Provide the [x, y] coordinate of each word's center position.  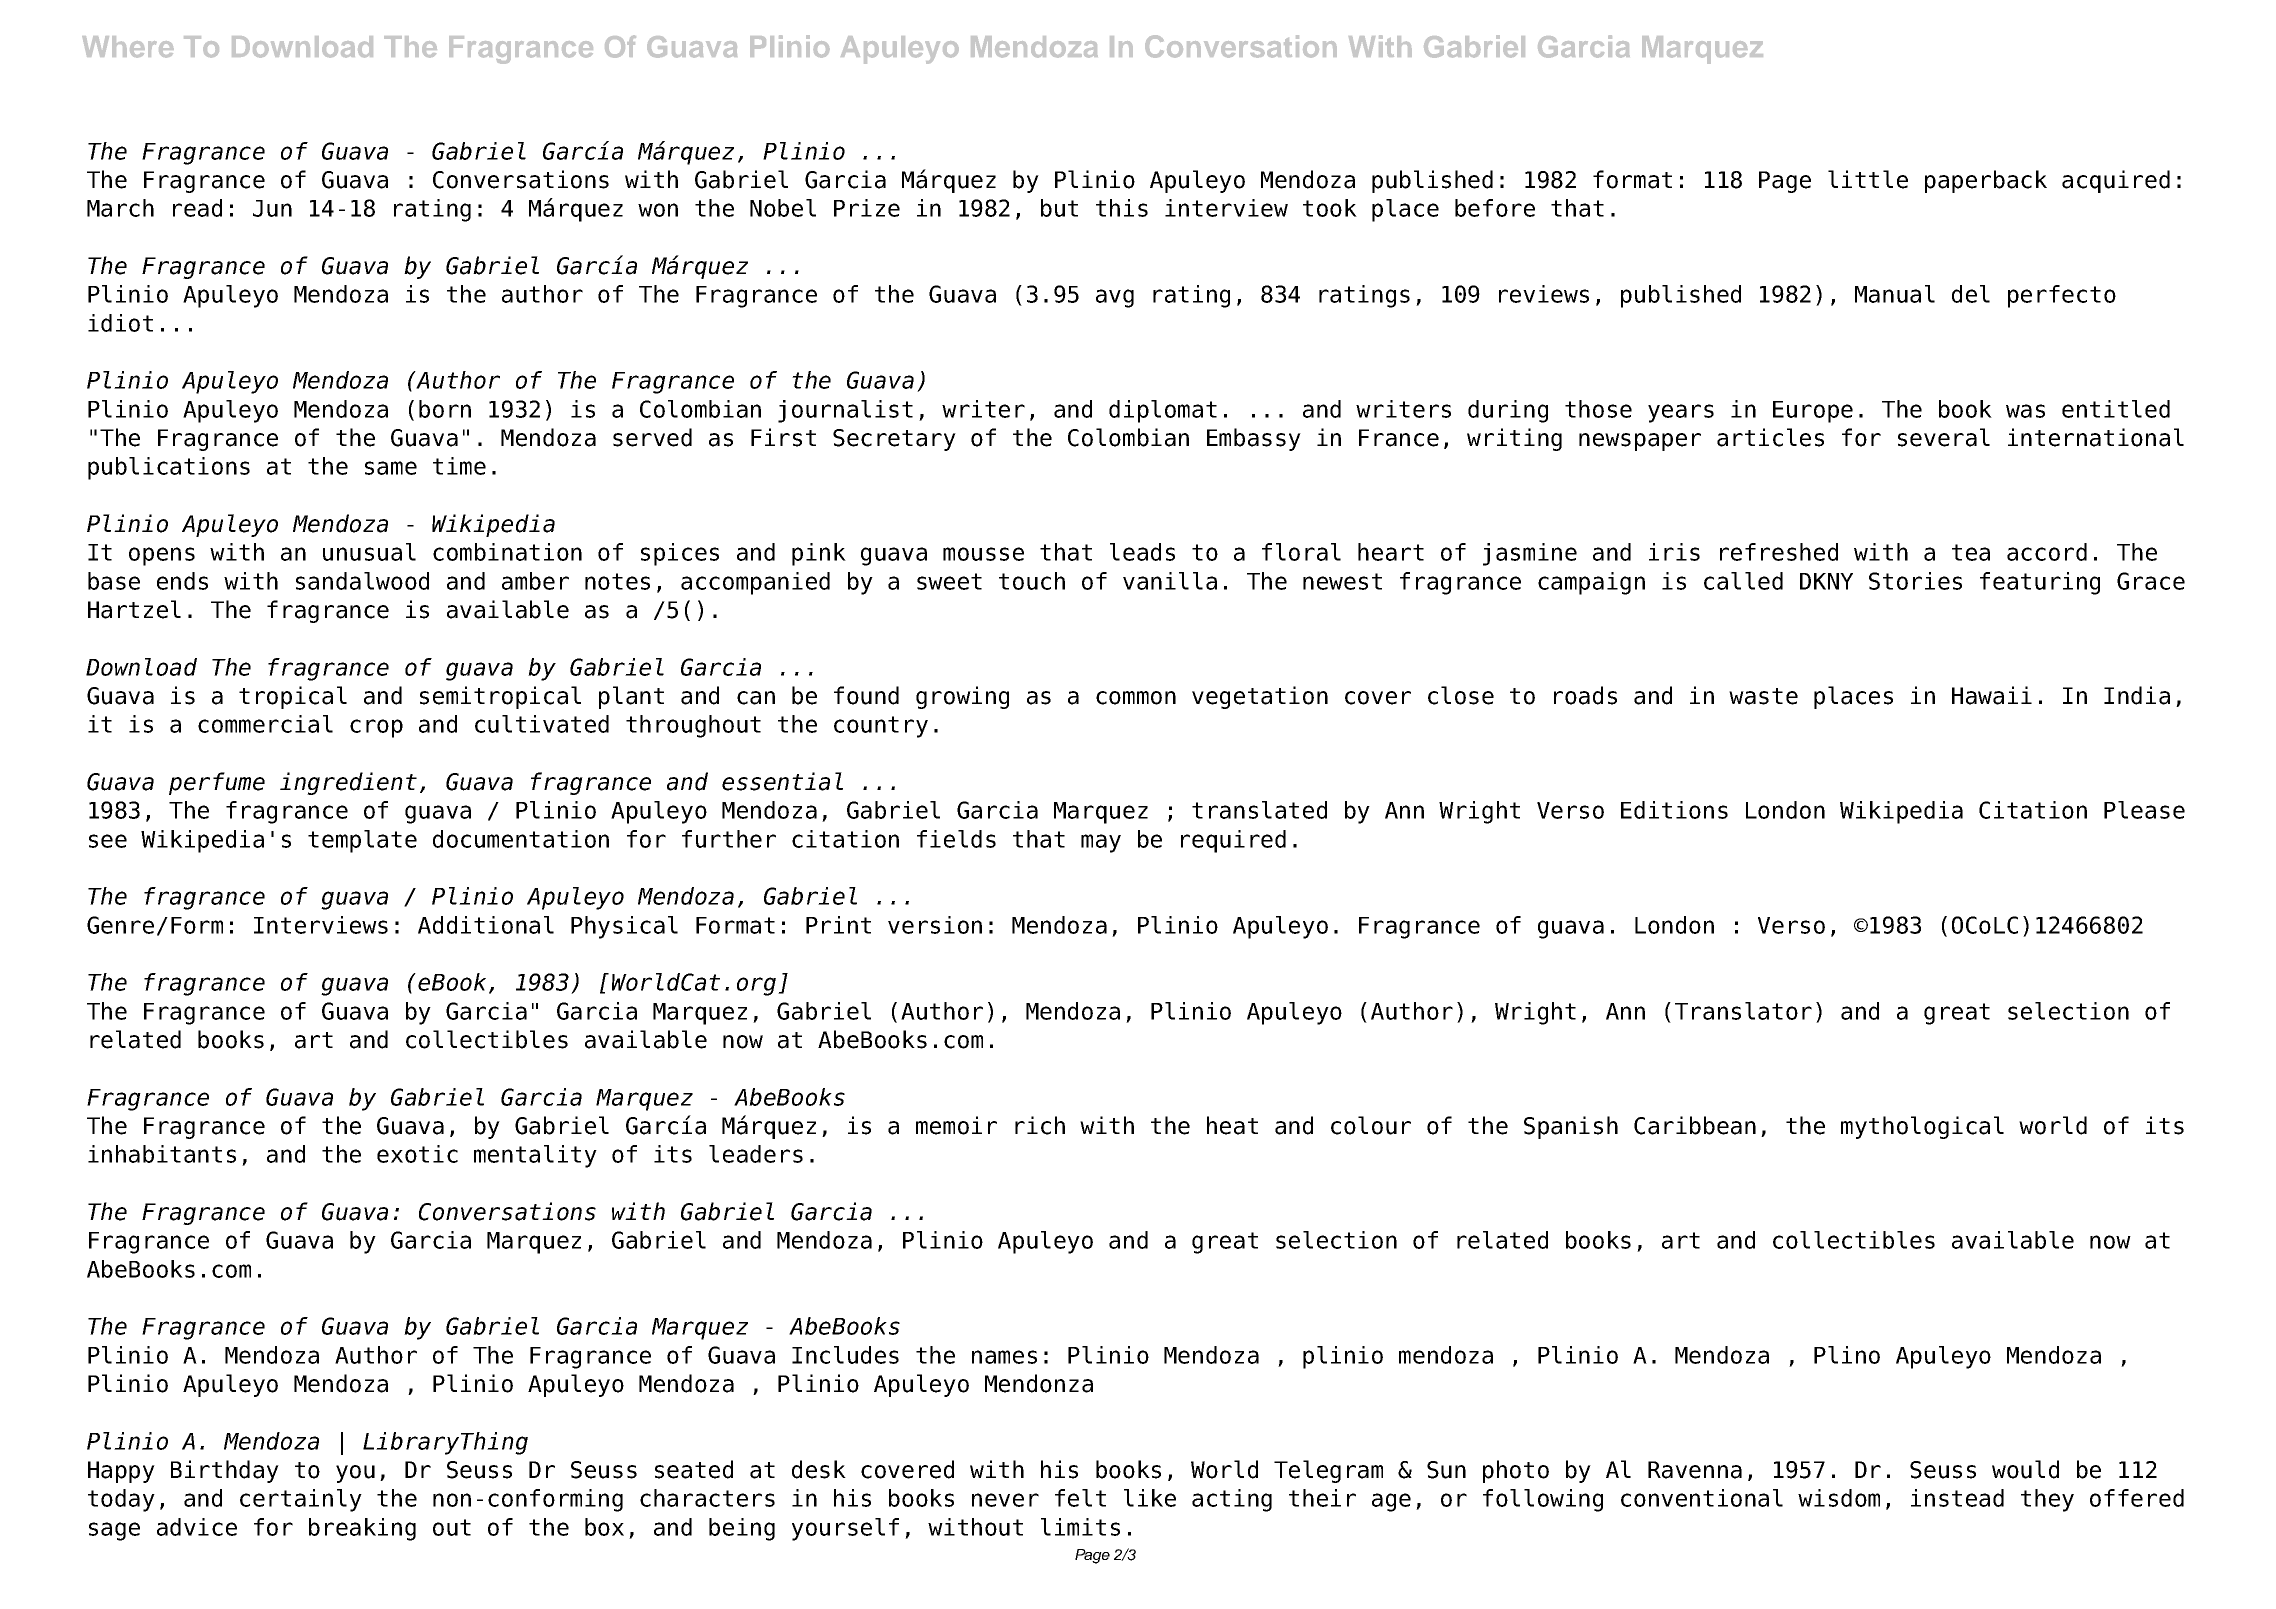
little [1868, 179]
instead [1957, 1498]
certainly [301, 1500]
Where [128, 47]
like [1150, 1498]
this [1122, 208]
